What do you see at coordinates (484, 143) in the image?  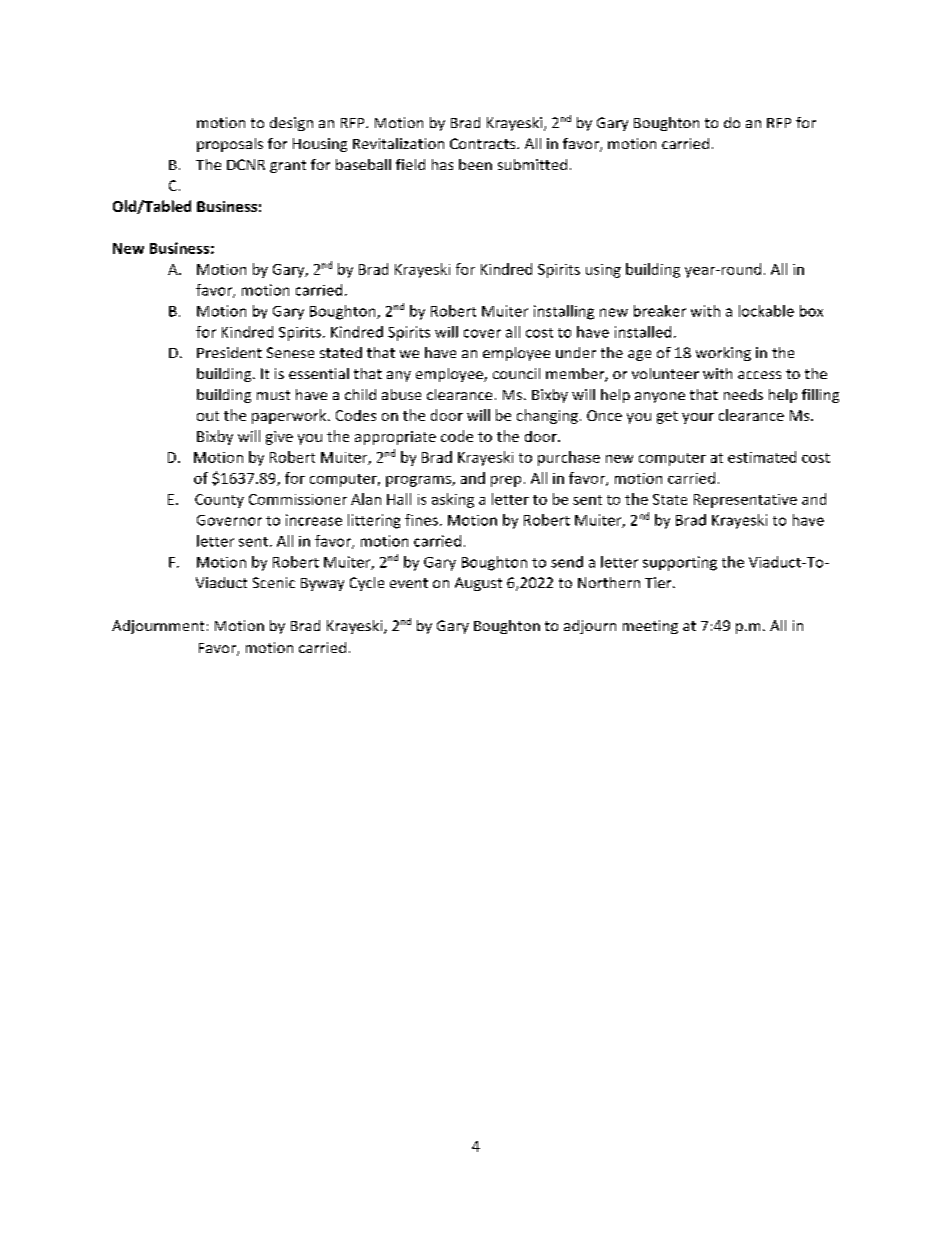 I see `Contracts` at bounding box center [484, 143].
